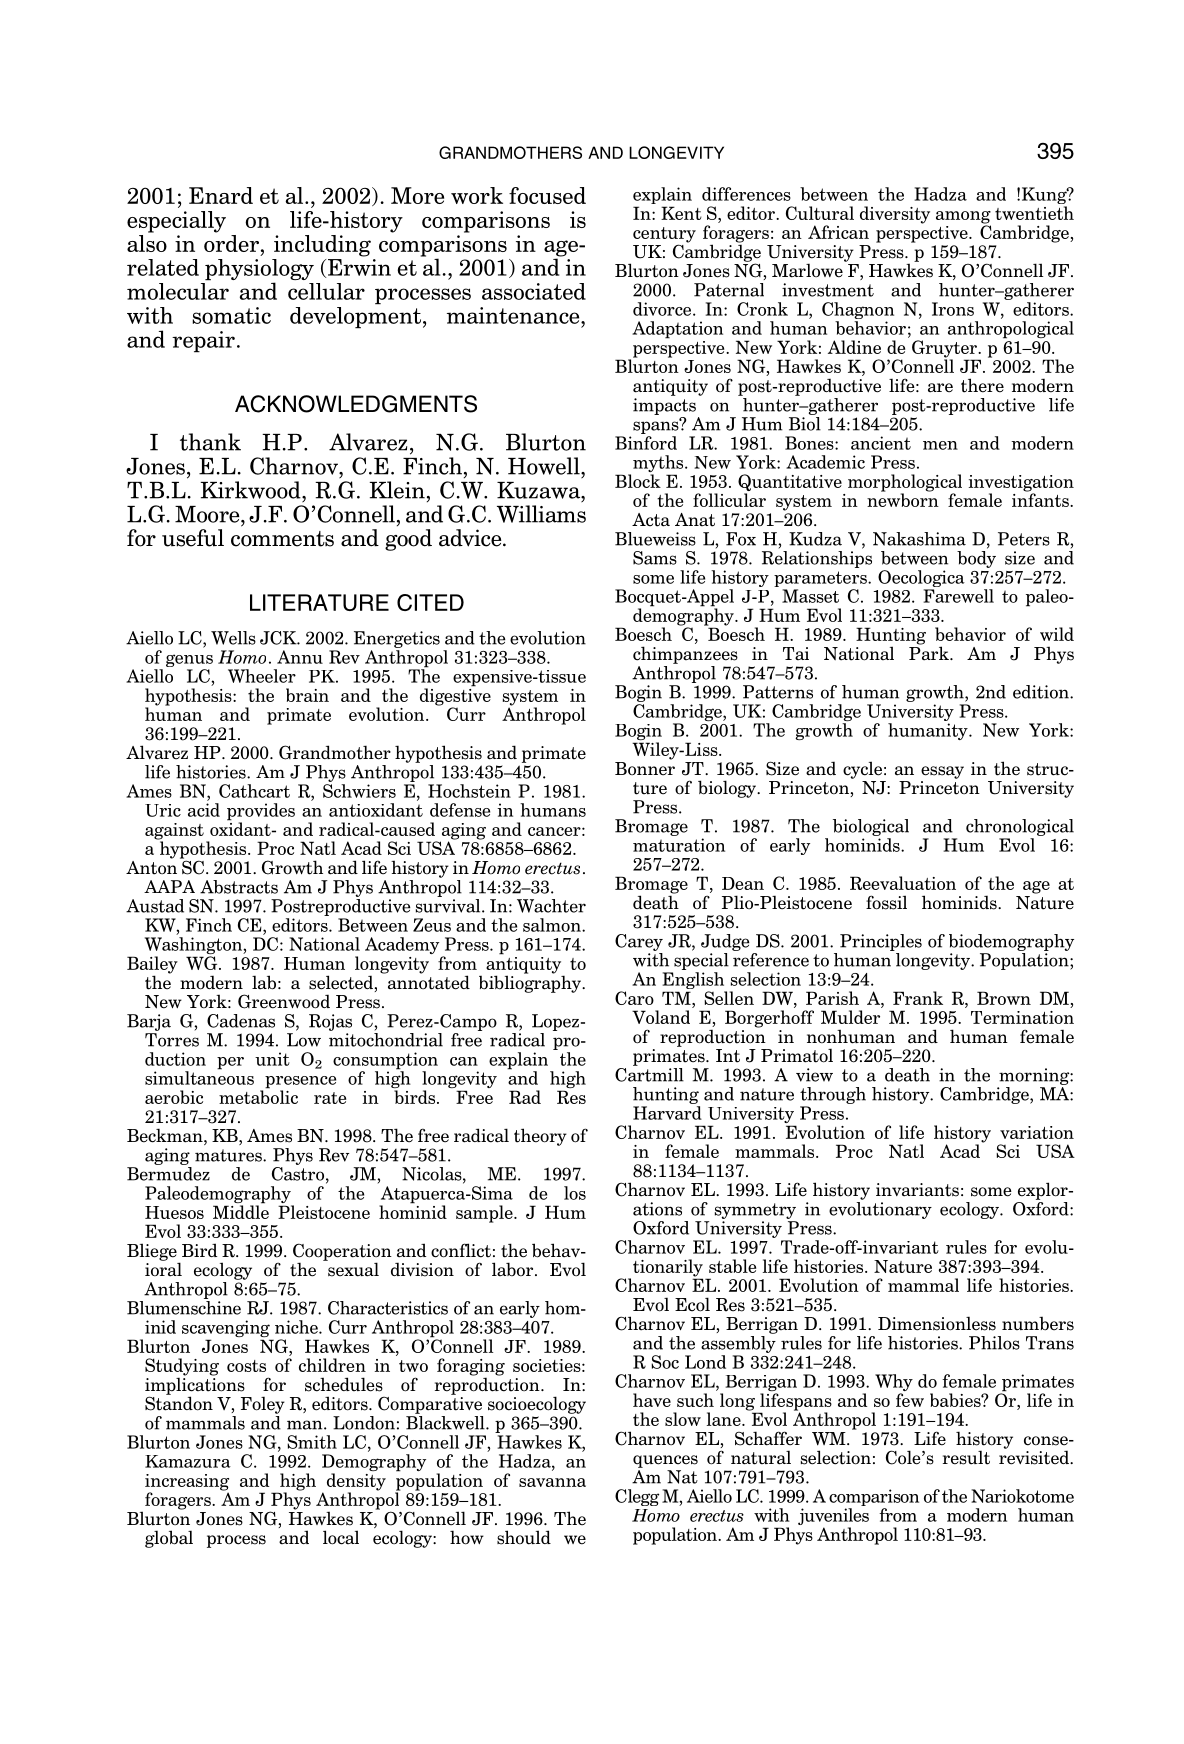 Image resolution: width=1184 pixels, height=1744 pixels. Describe the element at coordinates (239, 887) in the screenshot. I see `Abstracts` at that location.
